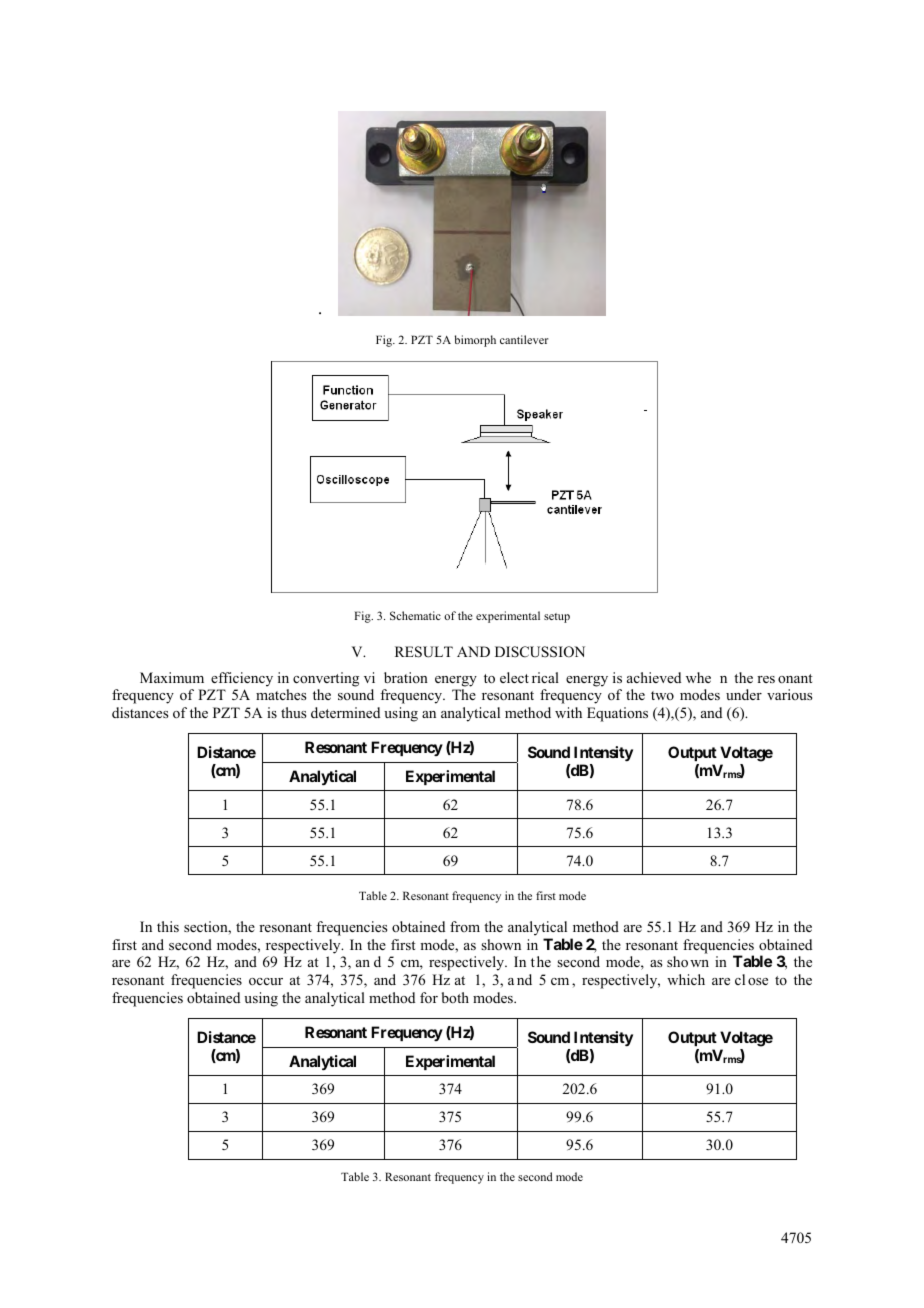 The height and width of the screenshot is (1308, 924). Describe the element at coordinates (686, 979) in the screenshot. I see `which` at that location.
